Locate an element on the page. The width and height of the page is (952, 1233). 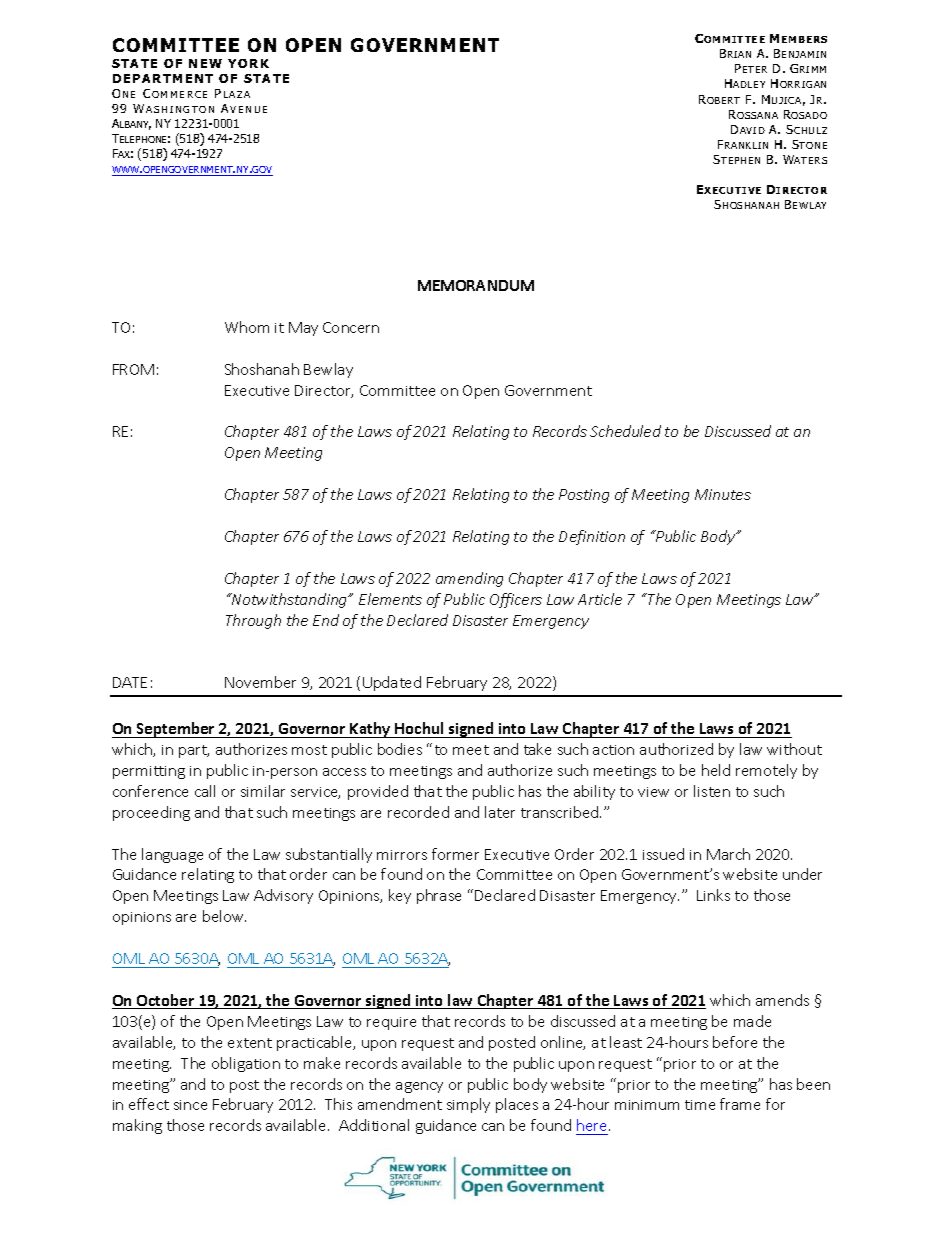
simply is located at coordinates (468, 1105).
